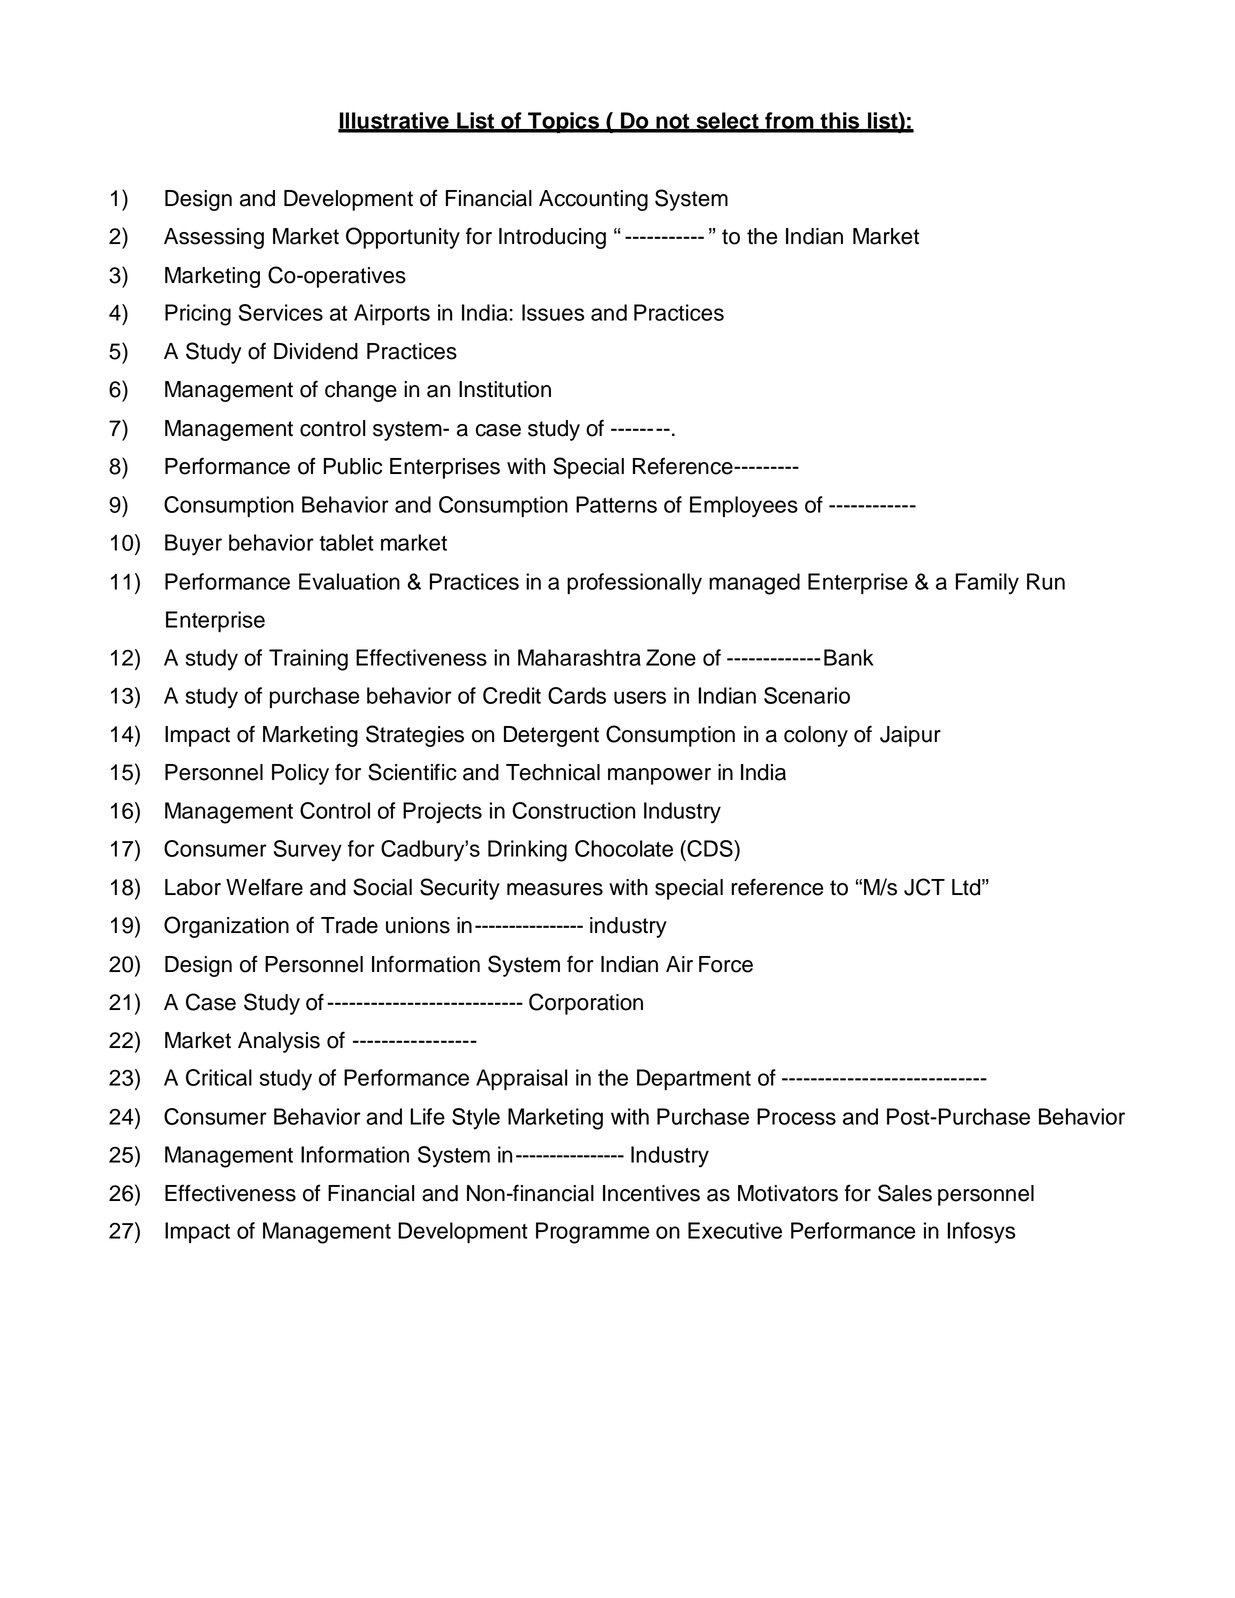 Image resolution: width=1235 pixels, height=1598 pixels. What do you see at coordinates (349, 925) in the document?
I see `Trade` at bounding box center [349, 925].
